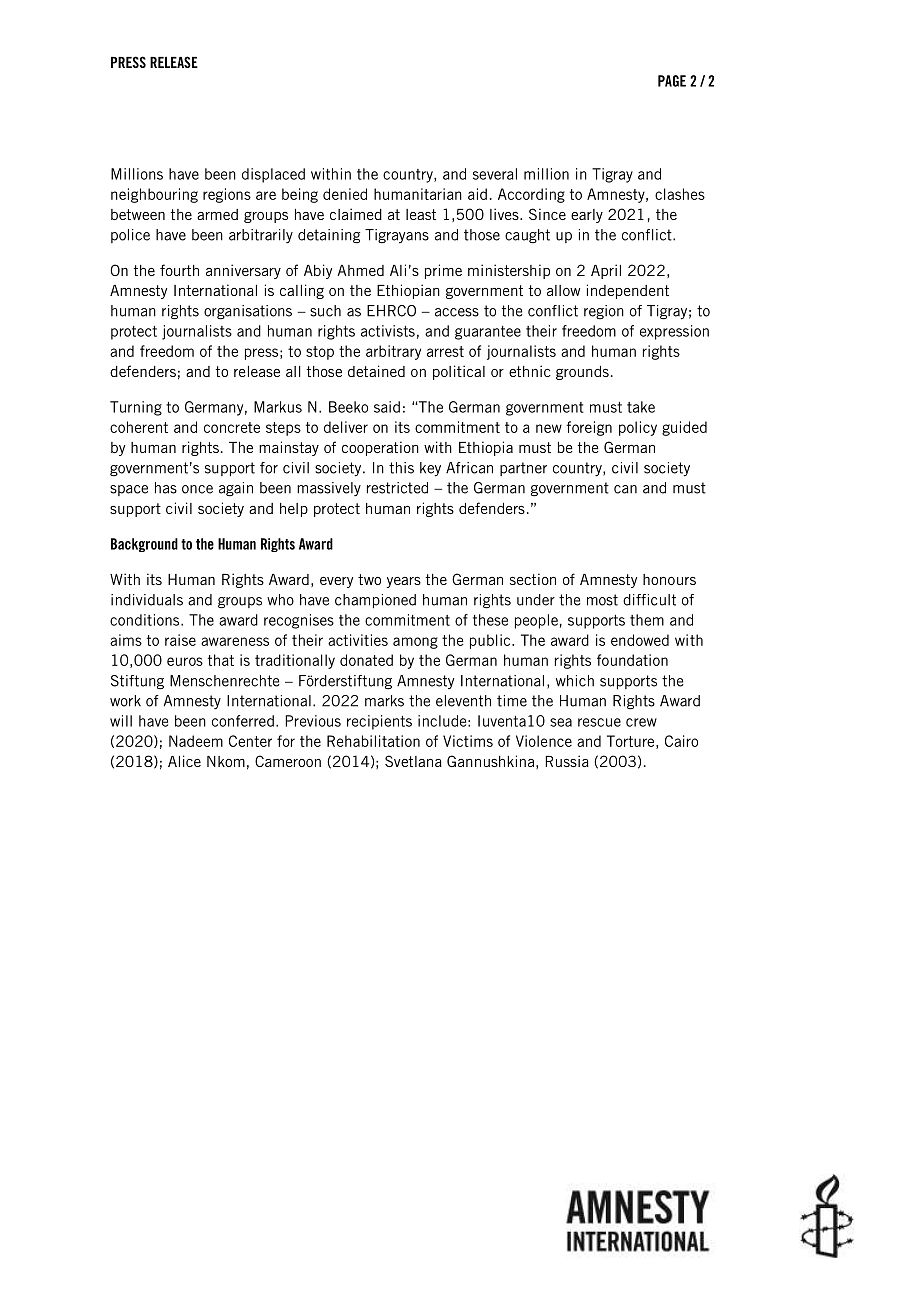 This screenshot has height=1308, width=924. Describe the element at coordinates (232, 427) in the screenshot. I see `concrete` at that location.
